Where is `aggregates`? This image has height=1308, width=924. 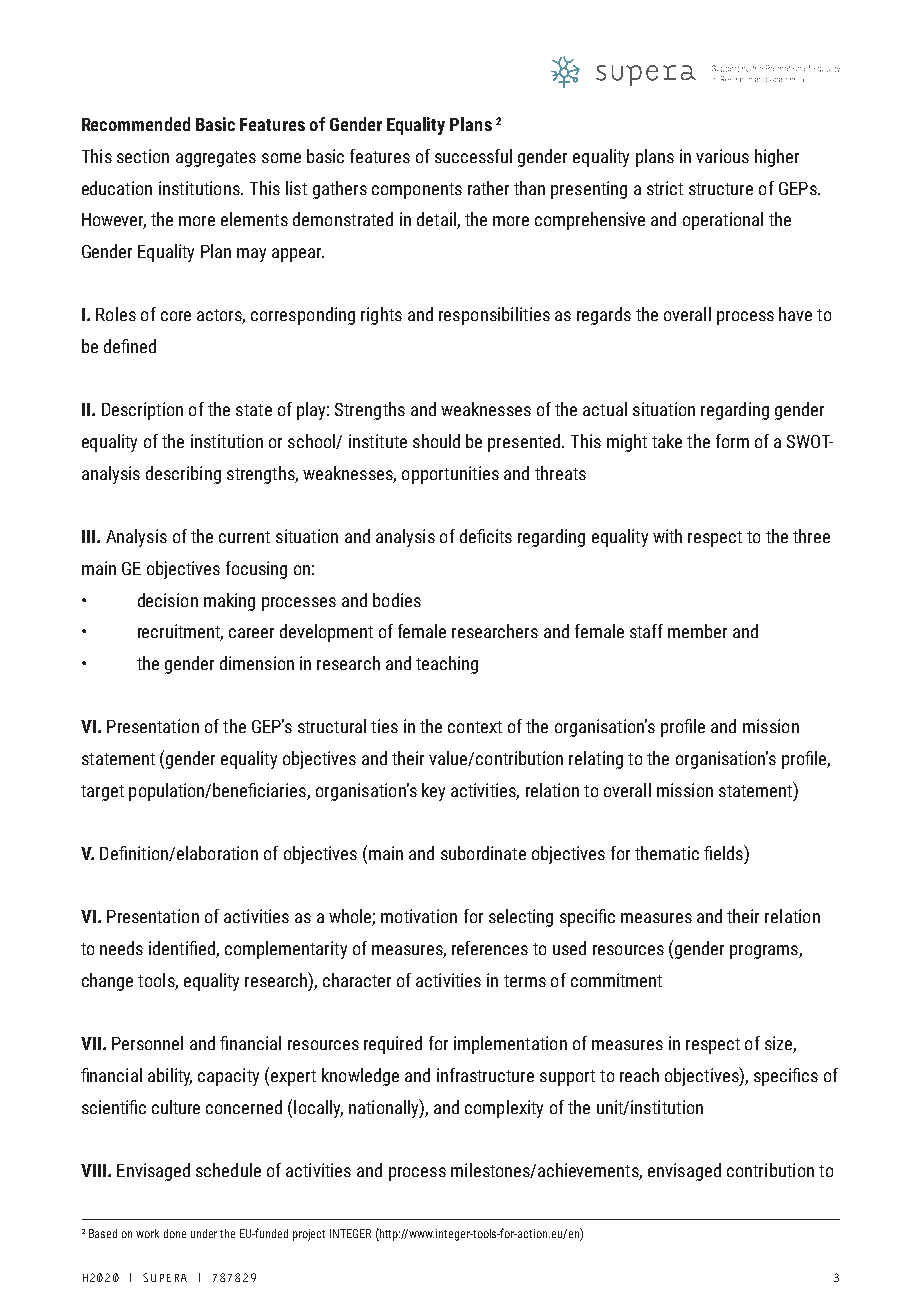 aggregates is located at coordinates (216, 159).
